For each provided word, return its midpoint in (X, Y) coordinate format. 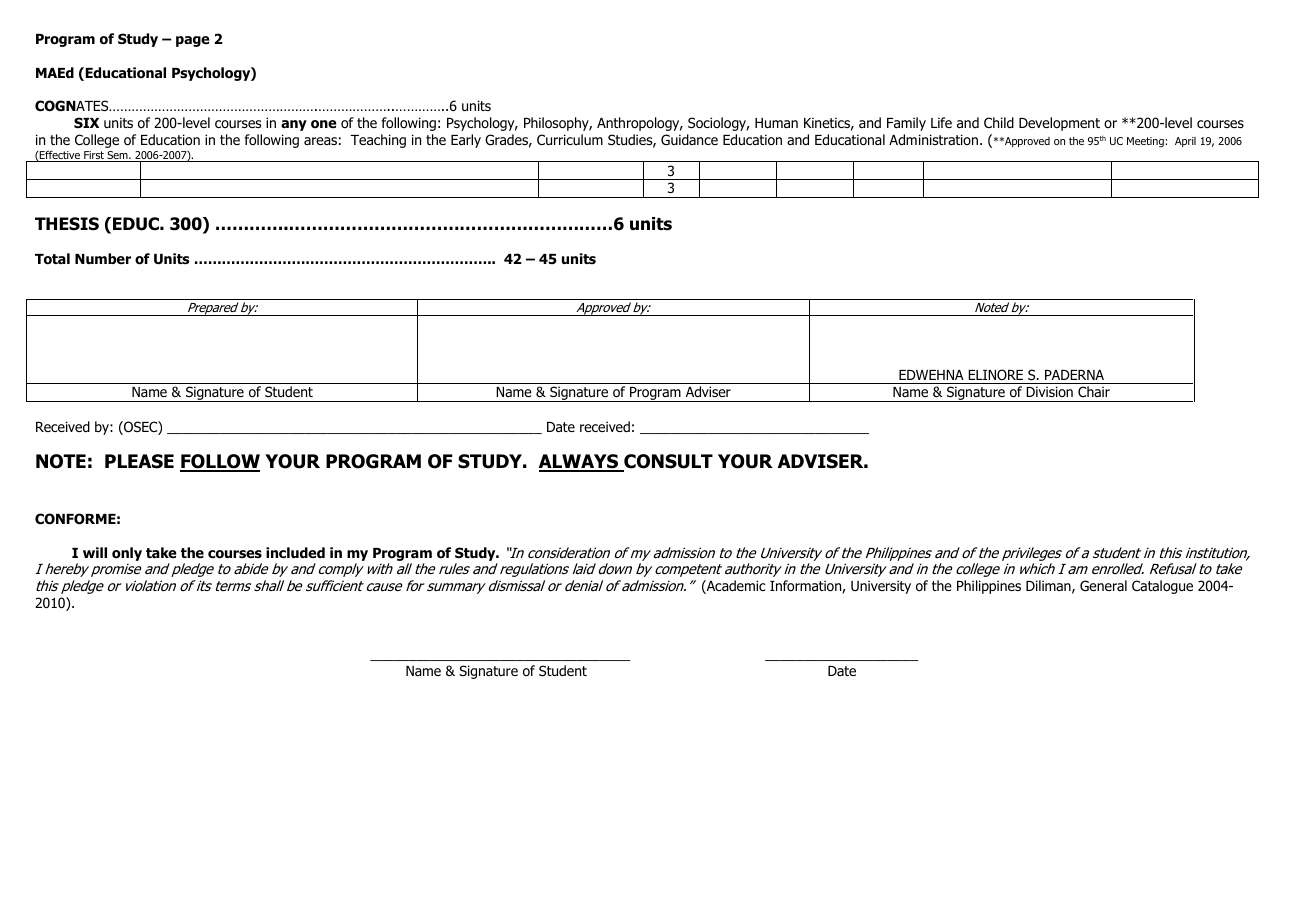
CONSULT (667, 463)
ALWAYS (580, 463)
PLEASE (139, 461)
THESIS (67, 224)
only (127, 554)
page (193, 41)
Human (776, 123)
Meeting (1146, 142)
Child (999, 122)
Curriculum (570, 139)
